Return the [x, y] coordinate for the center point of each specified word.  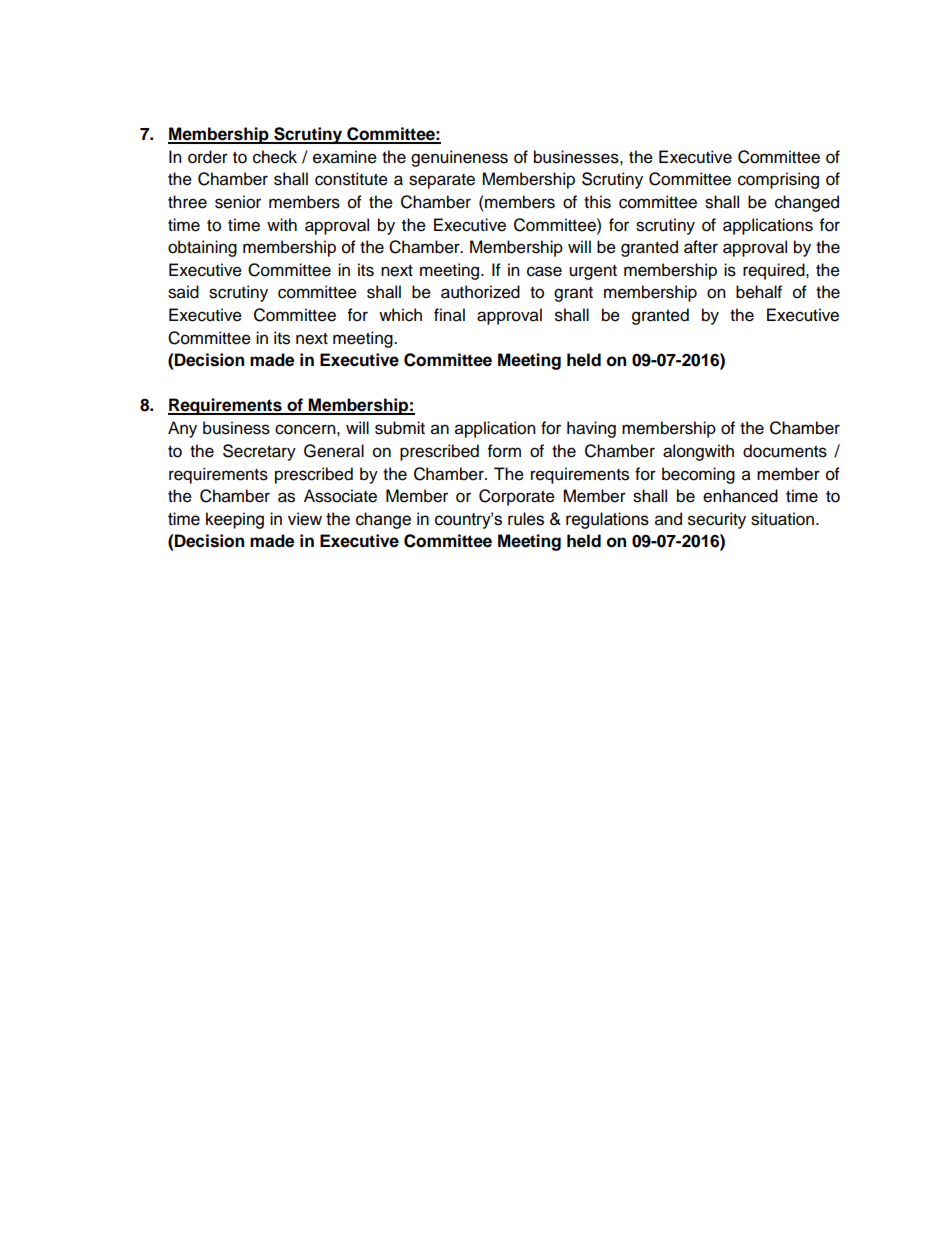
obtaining [202, 248]
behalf [759, 292]
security [717, 520]
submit [400, 428]
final [449, 315]
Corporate [517, 497]
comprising [778, 180]
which [400, 315]
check [275, 157]
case [544, 271]
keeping [235, 520]
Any [182, 429]
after [701, 247]
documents [785, 451]
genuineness [459, 158]
